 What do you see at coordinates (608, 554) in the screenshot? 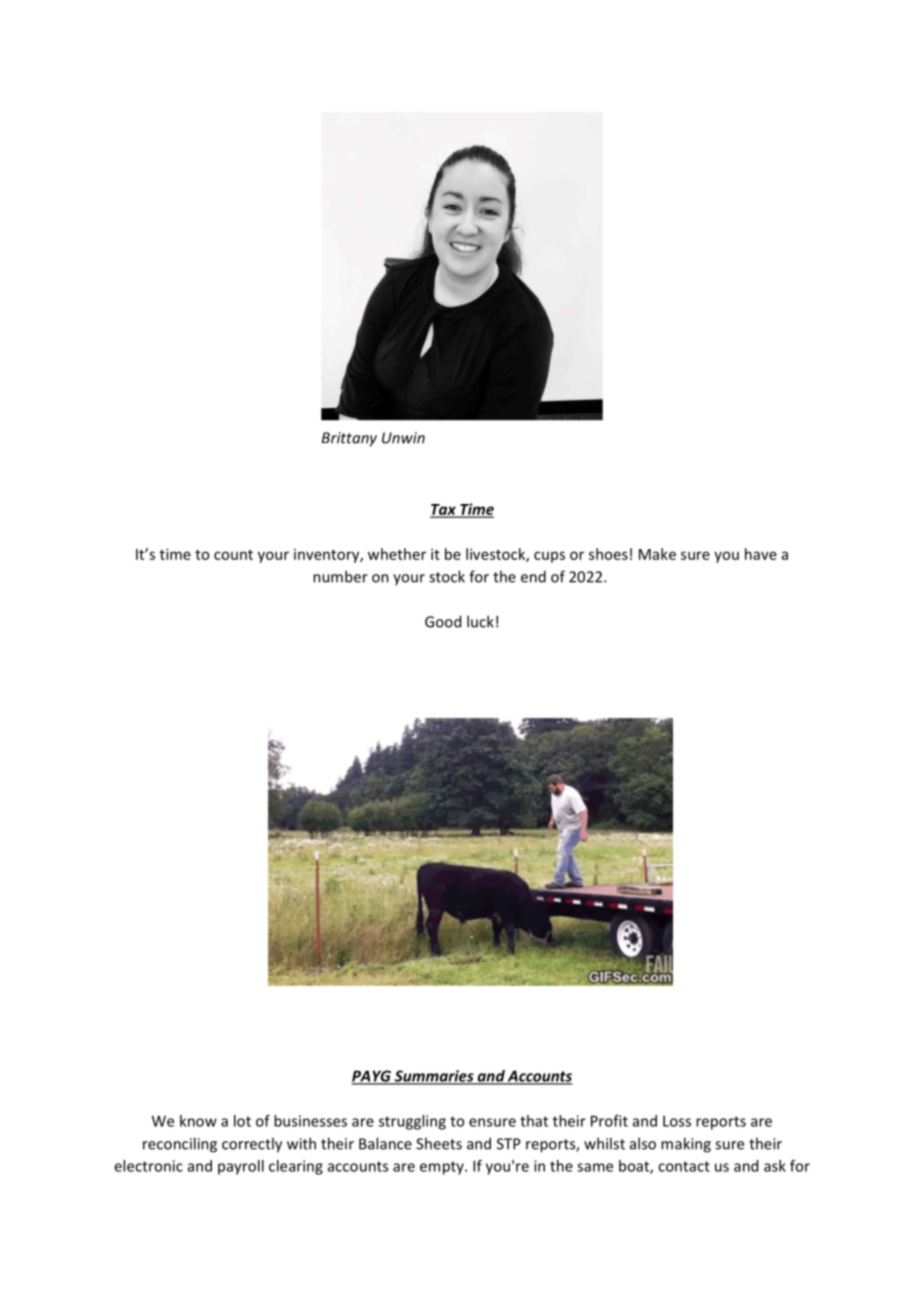
I see `shoes` at bounding box center [608, 554].
